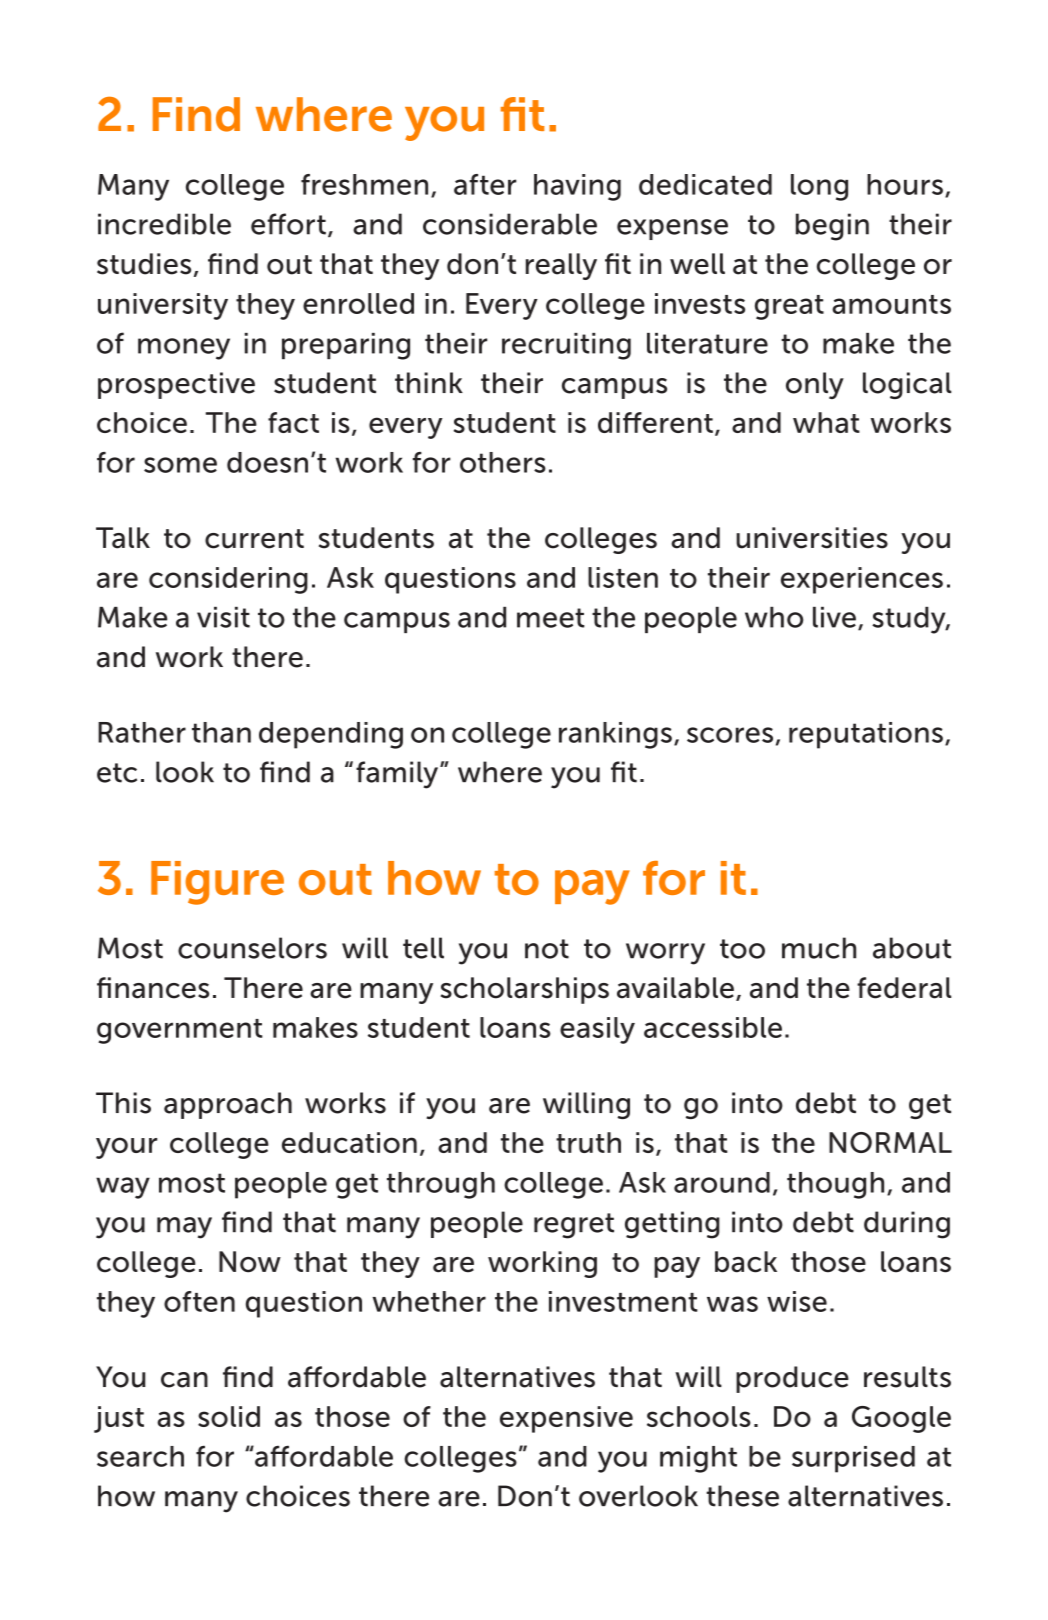  What do you see at coordinates (510, 224) in the screenshot?
I see `considerable` at bounding box center [510, 224].
